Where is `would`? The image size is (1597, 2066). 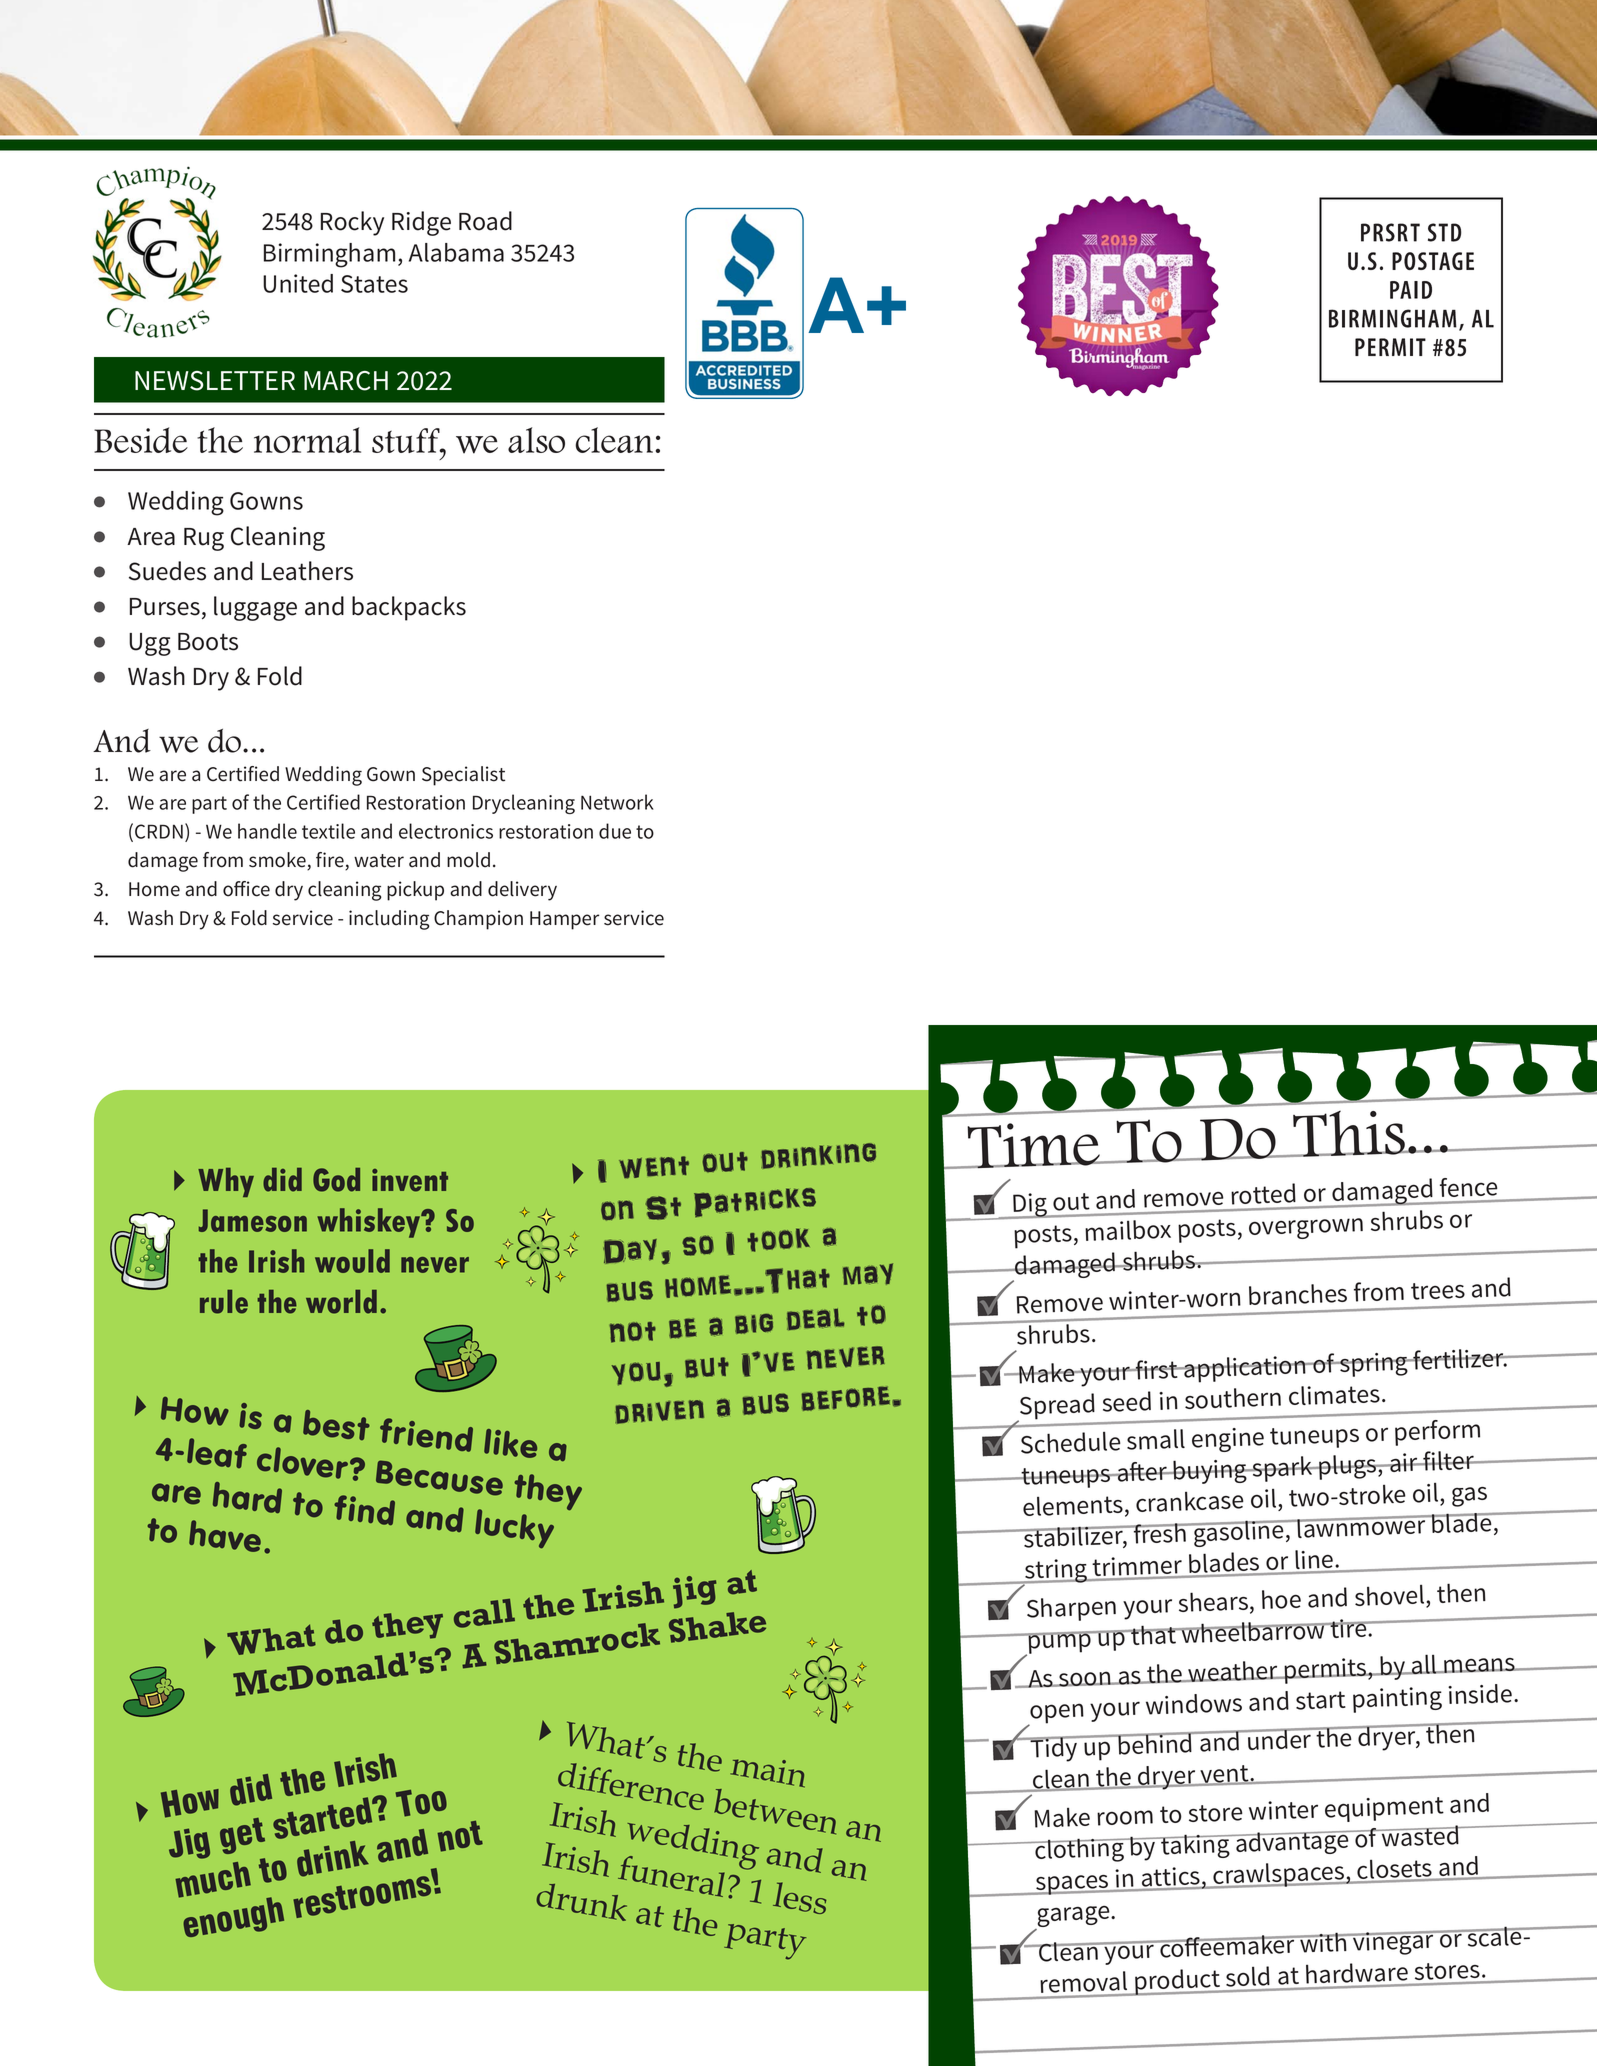 would is located at coordinates (352, 1261).
